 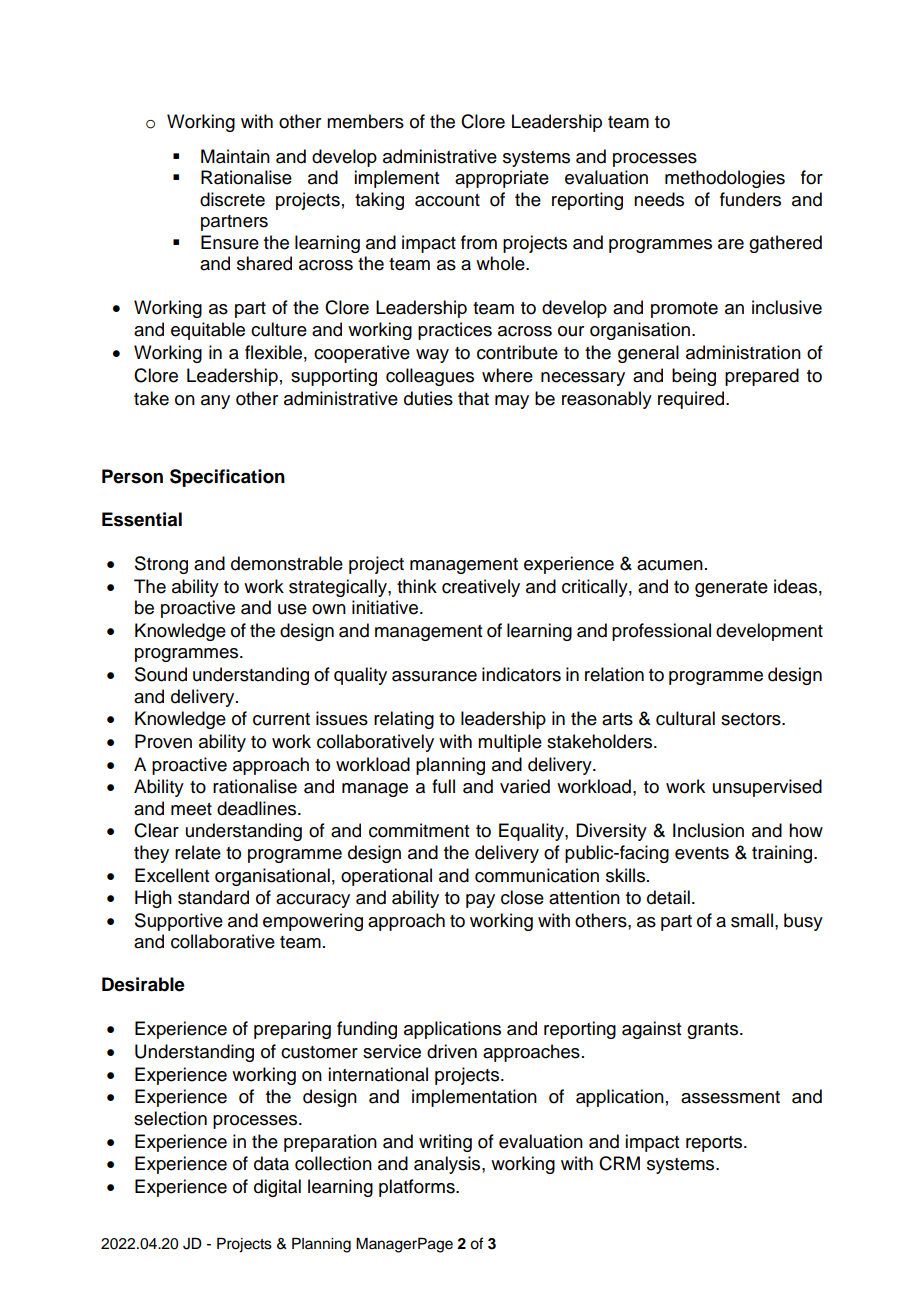 What do you see at coordinates (725, 179) in the document?
I see `methodologies` at bounding box center [725, 179].
